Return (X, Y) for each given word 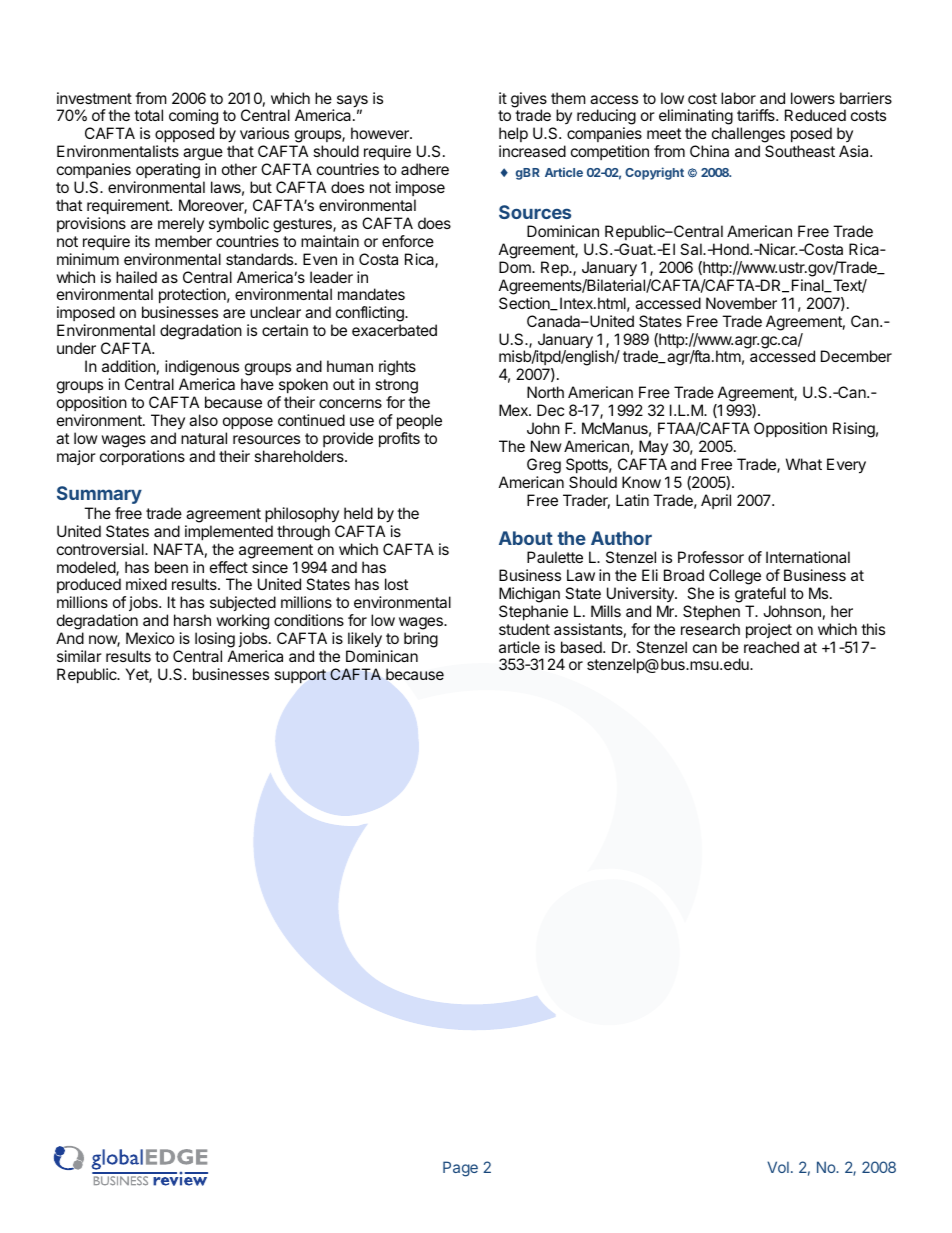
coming (193, 118)
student (524, 629)
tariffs (757, 115)
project (769, 630)
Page (460, 1169)
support (300, 676)
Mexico (150, 638)
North (545, 392)
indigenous (202, 368)
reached (771, 647)
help (513, 136)
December (856, 356)
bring (421, 640)
